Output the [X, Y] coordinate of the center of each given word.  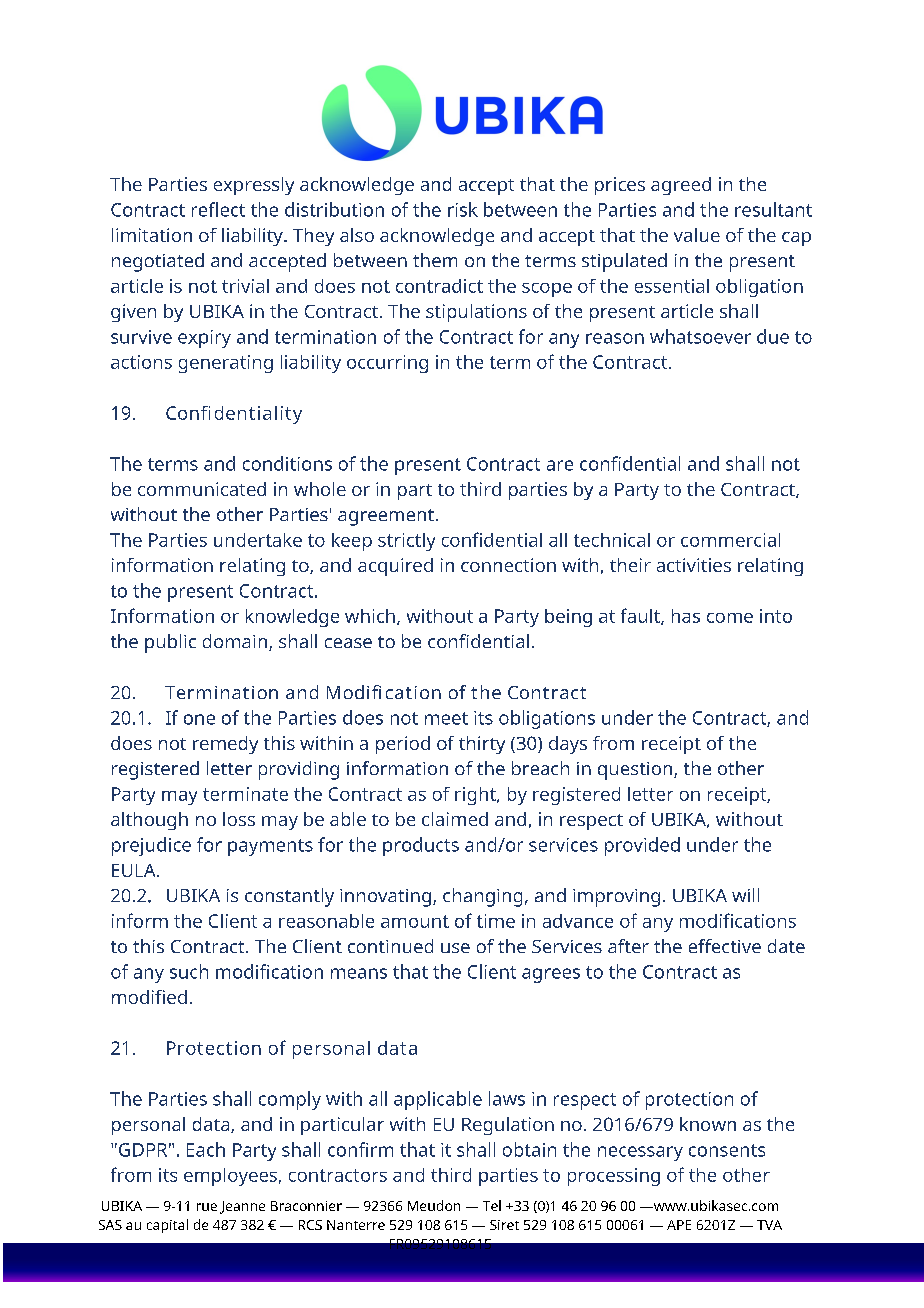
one [199, 719]
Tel [492, 1205]
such [189, 971]
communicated [202, 489]
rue [207, 1207]
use [455, 948]
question [635, 771]
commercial [730, 540]
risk [463, 209]
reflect [218, 209]
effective [725, 946]
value [697, 235]
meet [446, 718]
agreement [386, 517]
